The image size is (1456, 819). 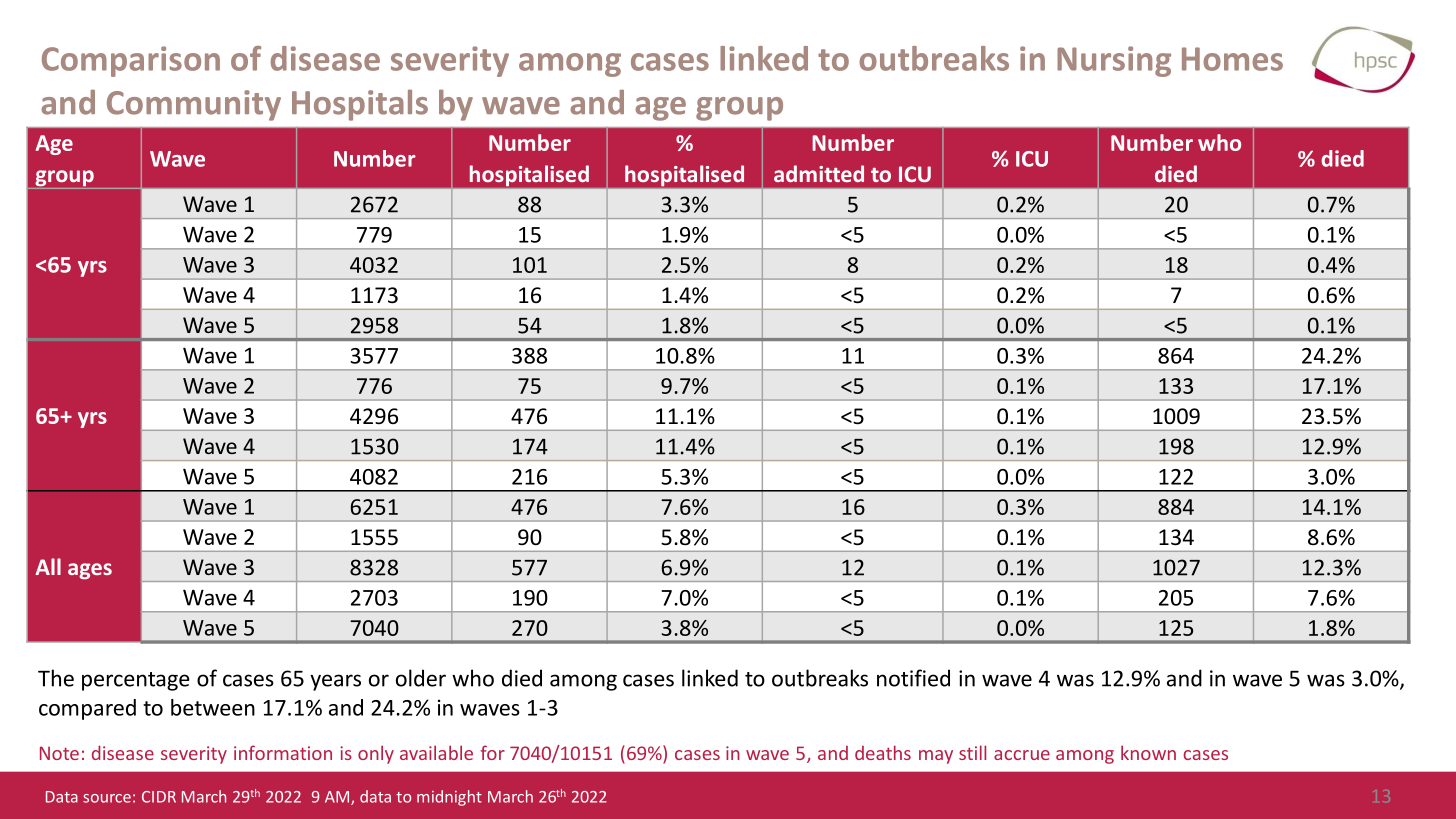 What do you see at coordinates (449, 798) in the document?
I see `midnight` at bounding box center [449, 798].
